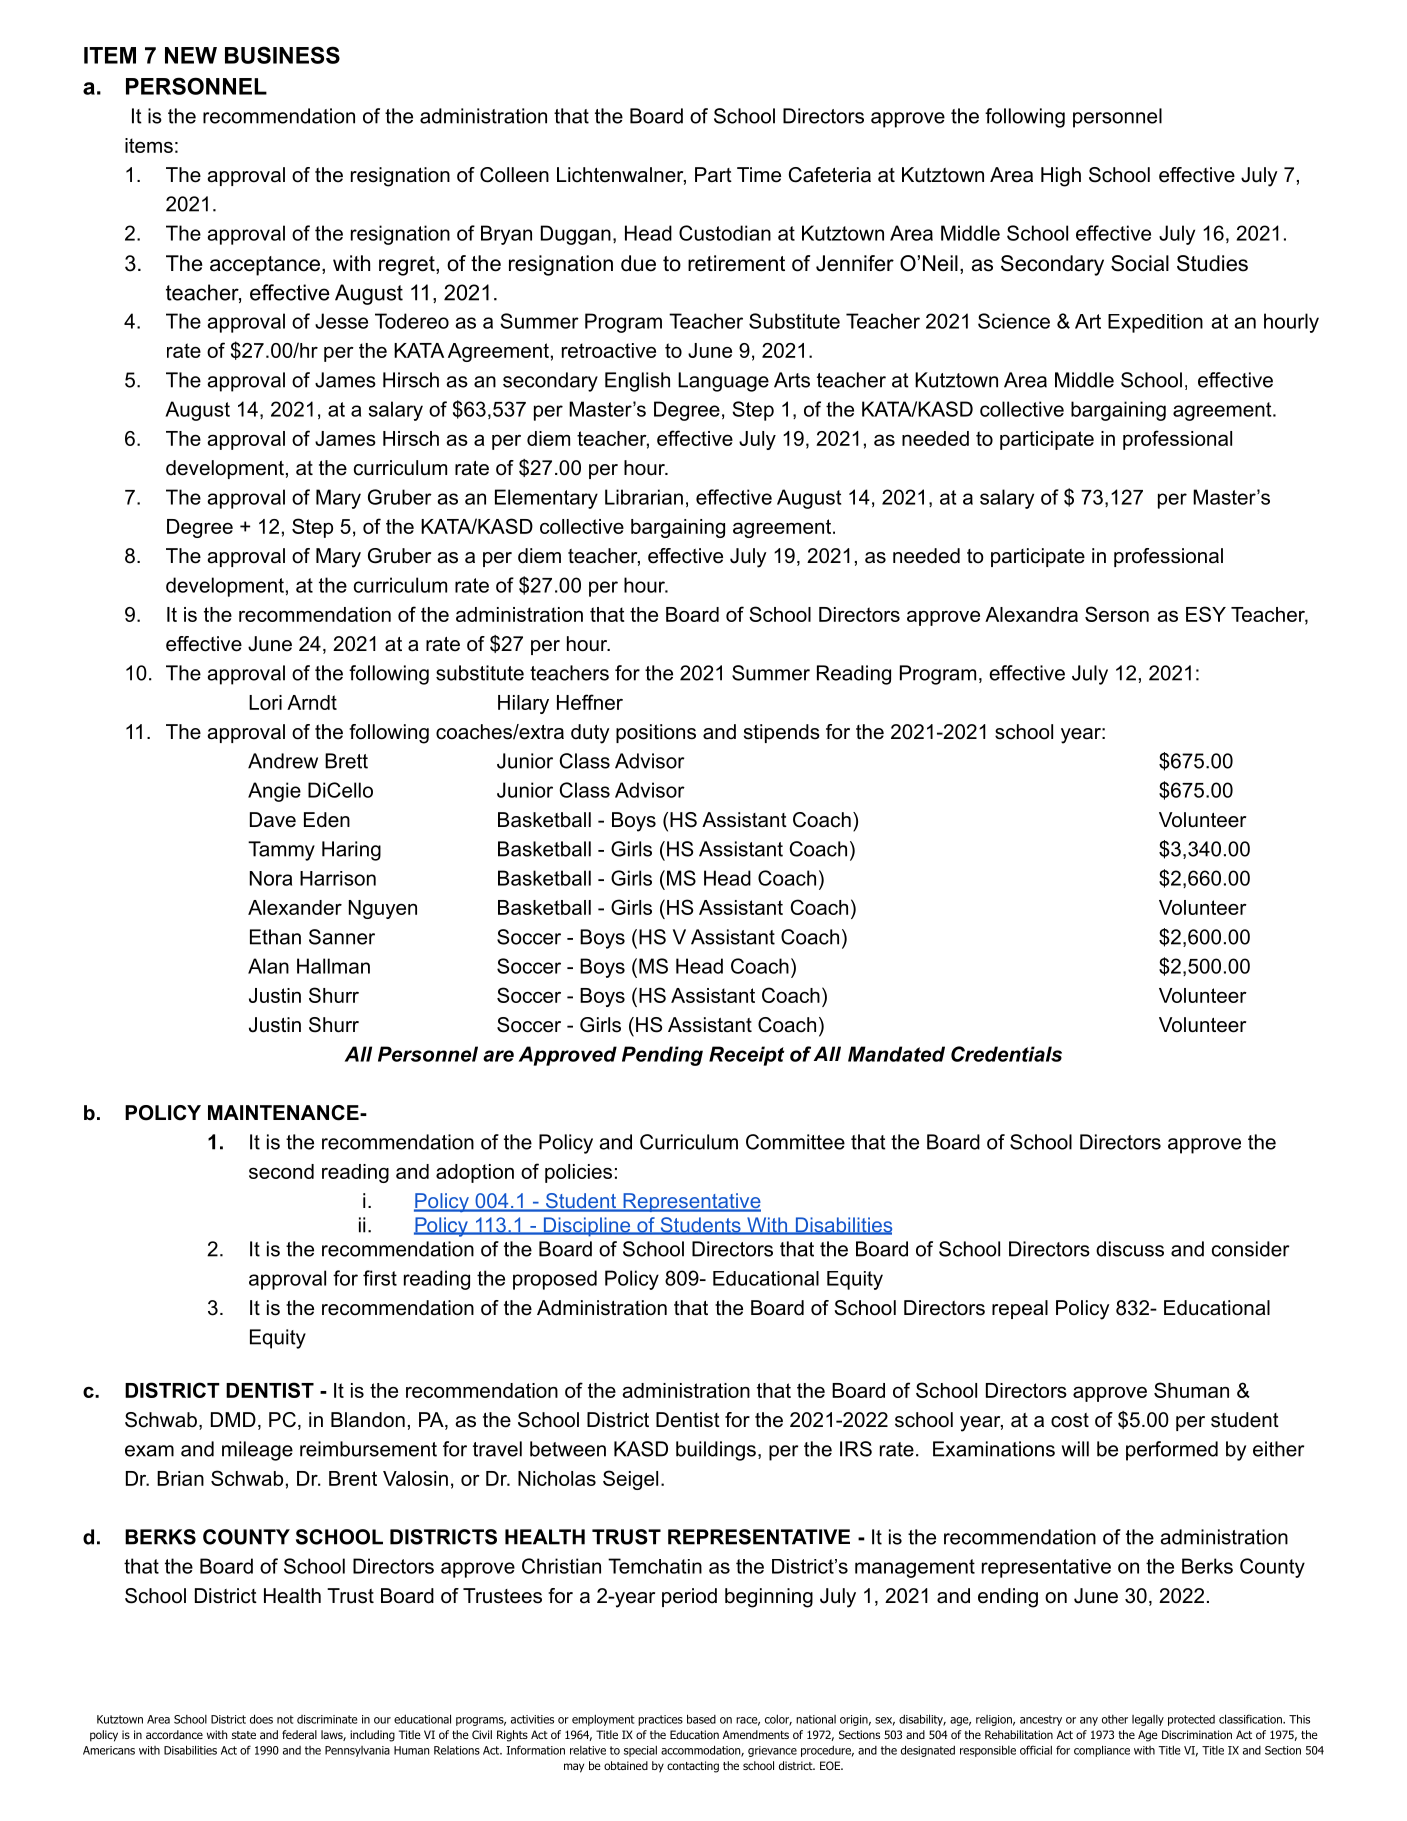 The width and height of the page is (1407, 1821). I want to click on positions, so click(656, 733).
